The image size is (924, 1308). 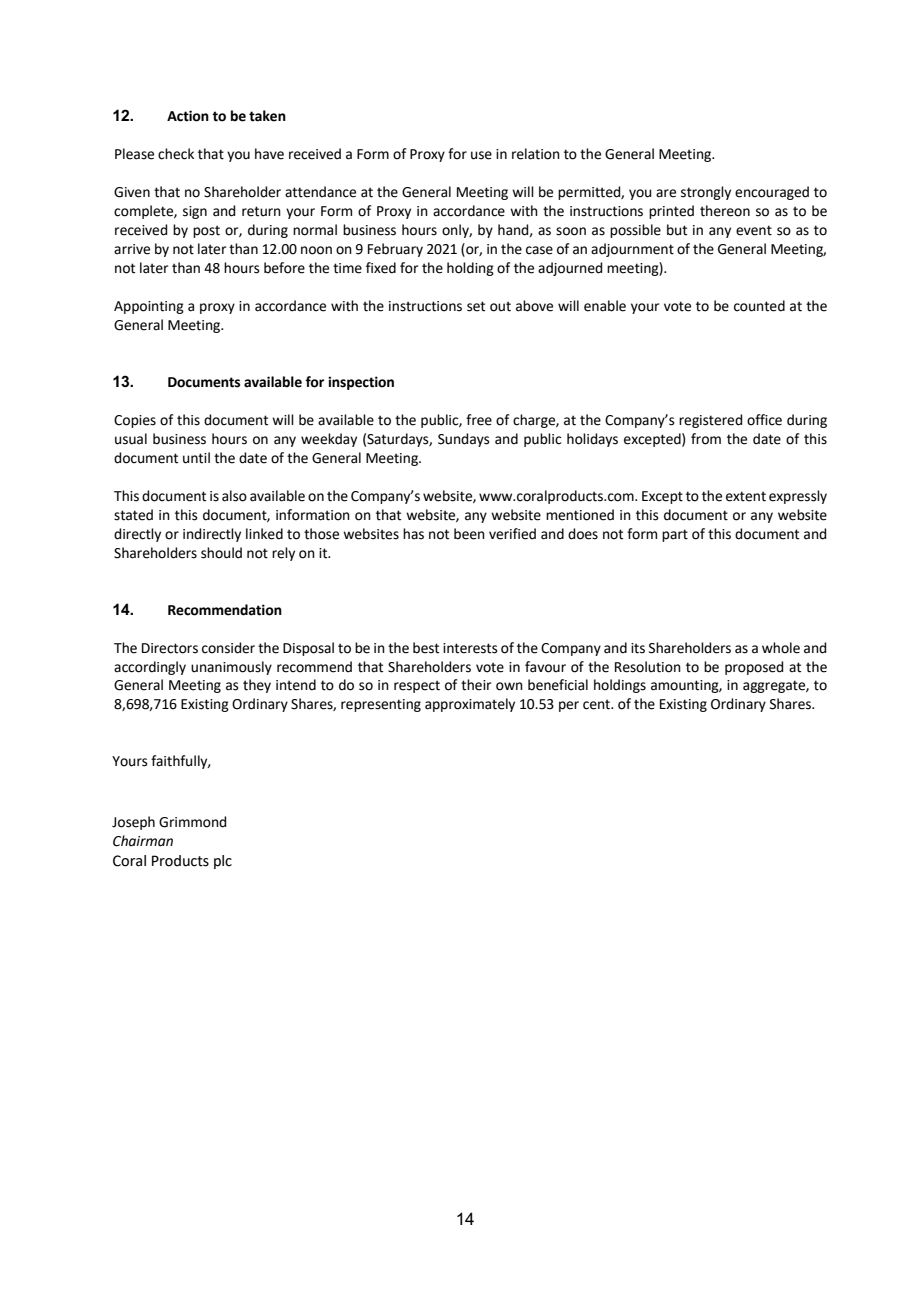 What do you see at coordinates (149, 307) in the screenshot?
I see `Appointing` at bounding box center [149, 307].
